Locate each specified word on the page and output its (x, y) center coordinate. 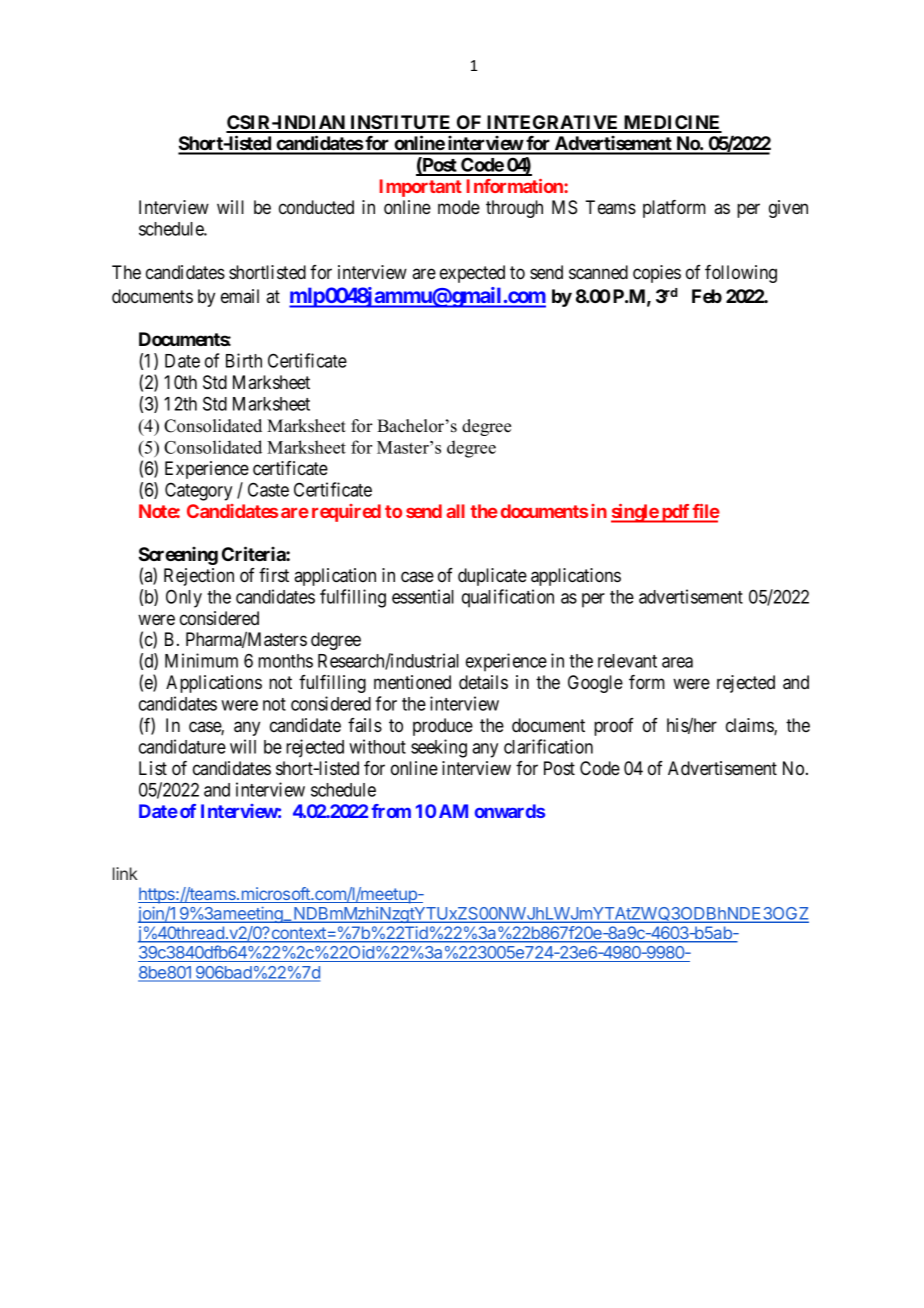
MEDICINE (672, 123)
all (455, 511)
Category (198, 491)
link (125, 873)
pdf (675, 513)
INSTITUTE (401, 123)
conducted (316, 207)
